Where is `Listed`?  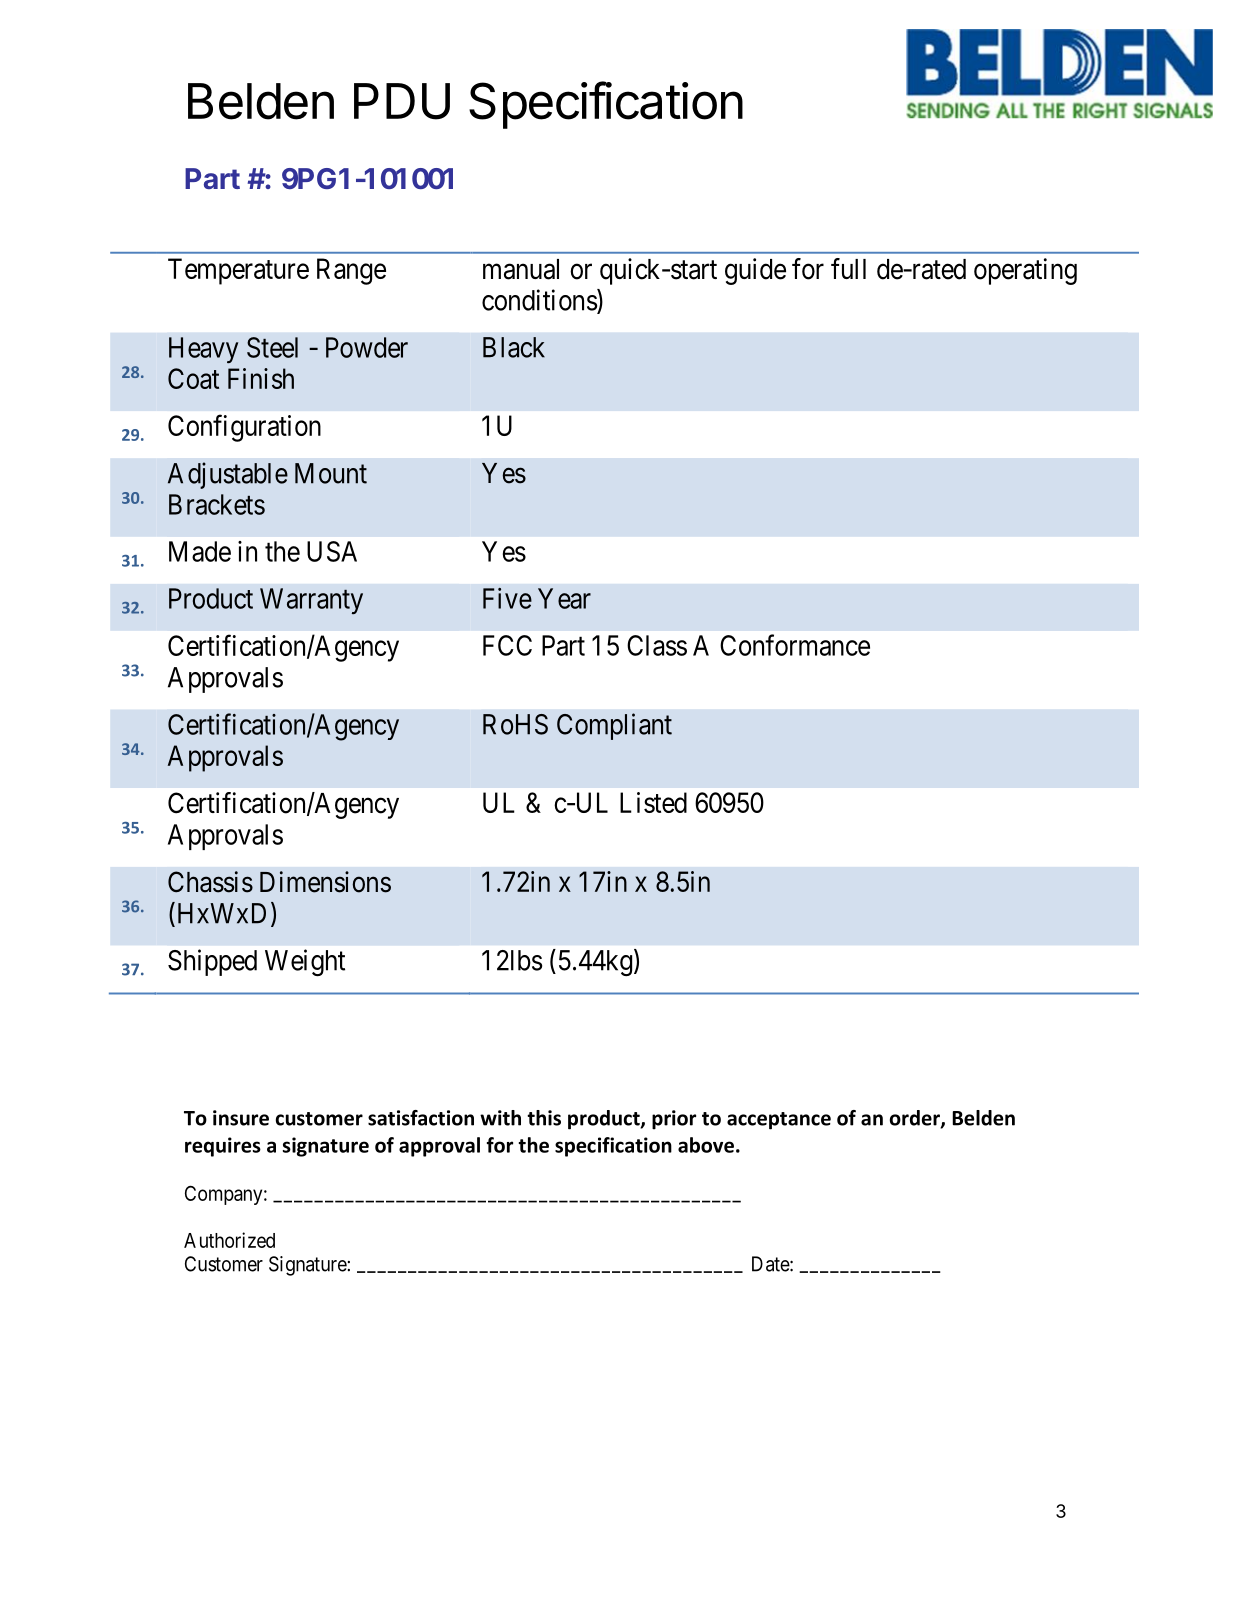 Listed is located at coordinates (653, 802).
